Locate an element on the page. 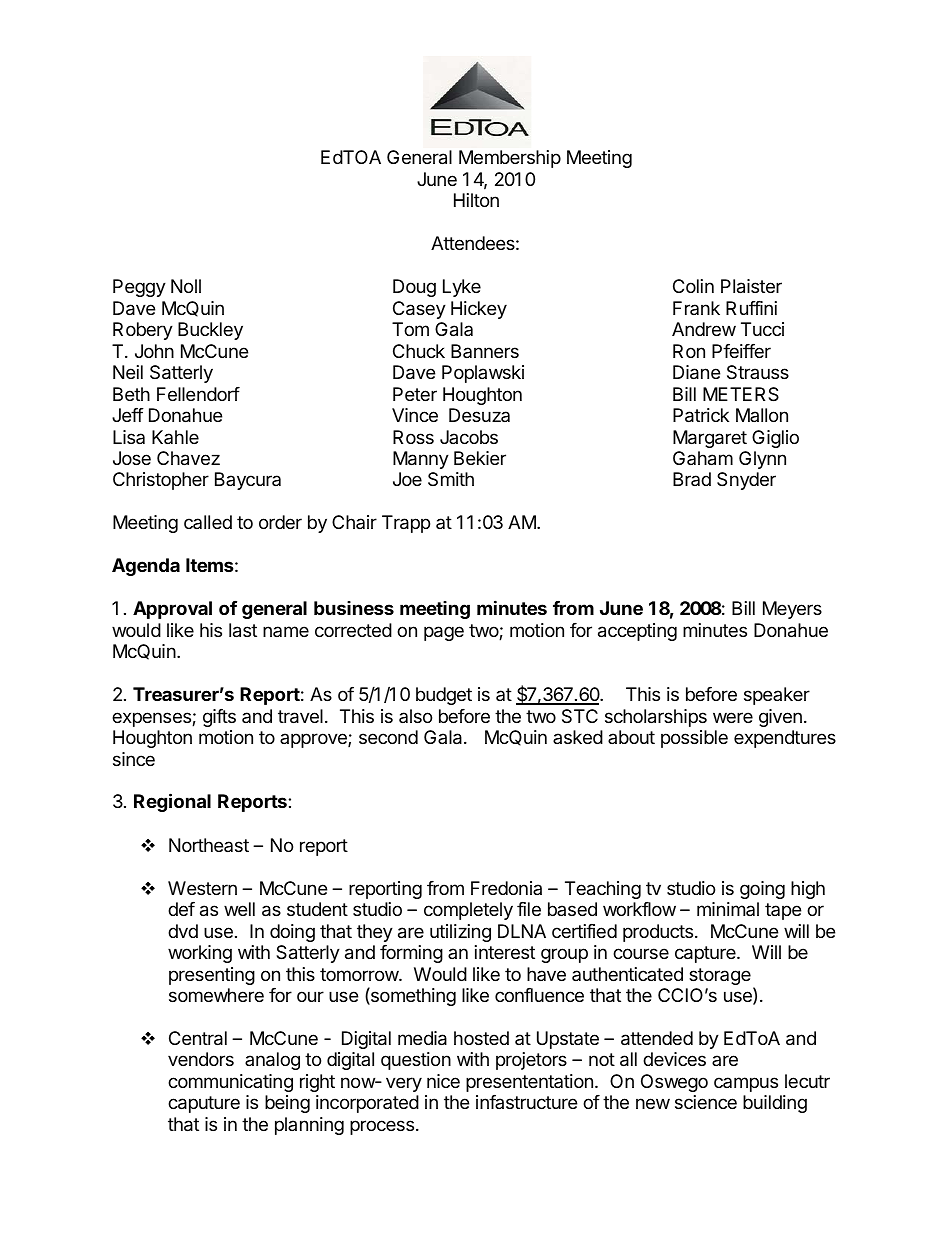 The height and width of the image is (1233, 952). last is located at coordinates (243, 630).
